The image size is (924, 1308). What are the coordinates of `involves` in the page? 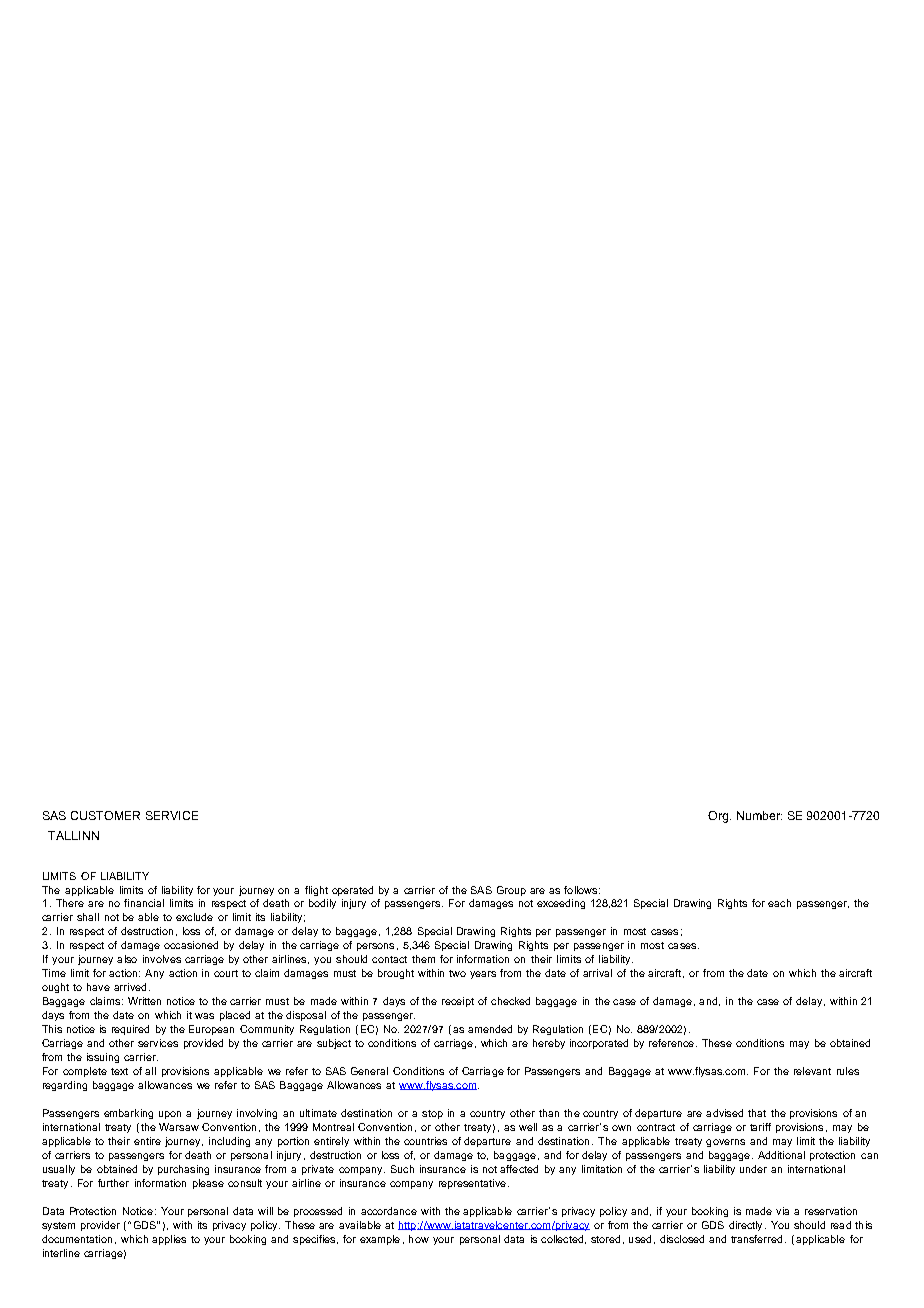 It's located at (162, 959).
